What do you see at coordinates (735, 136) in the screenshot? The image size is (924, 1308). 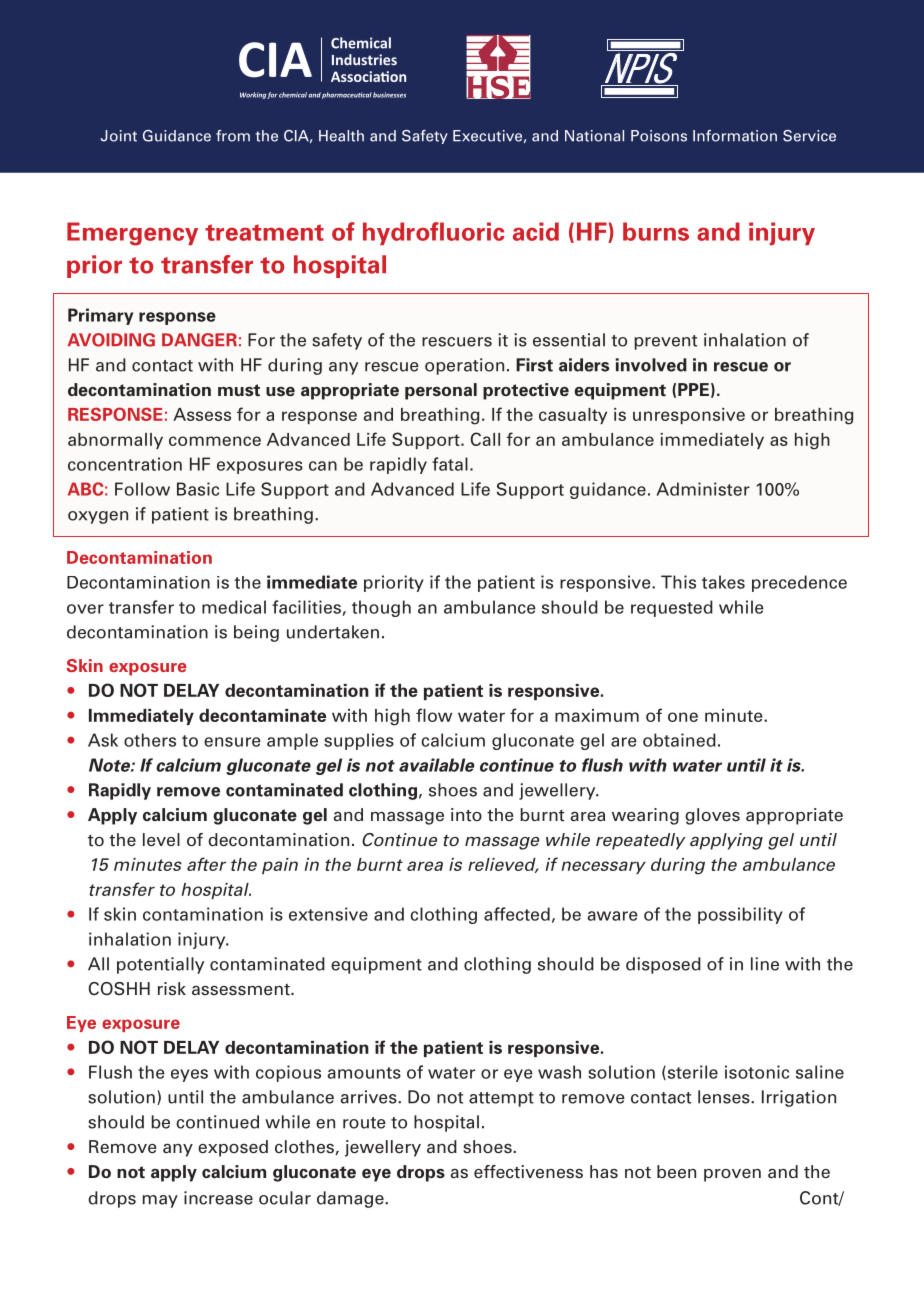 I see `Information` at bounding box center [735, 136].
